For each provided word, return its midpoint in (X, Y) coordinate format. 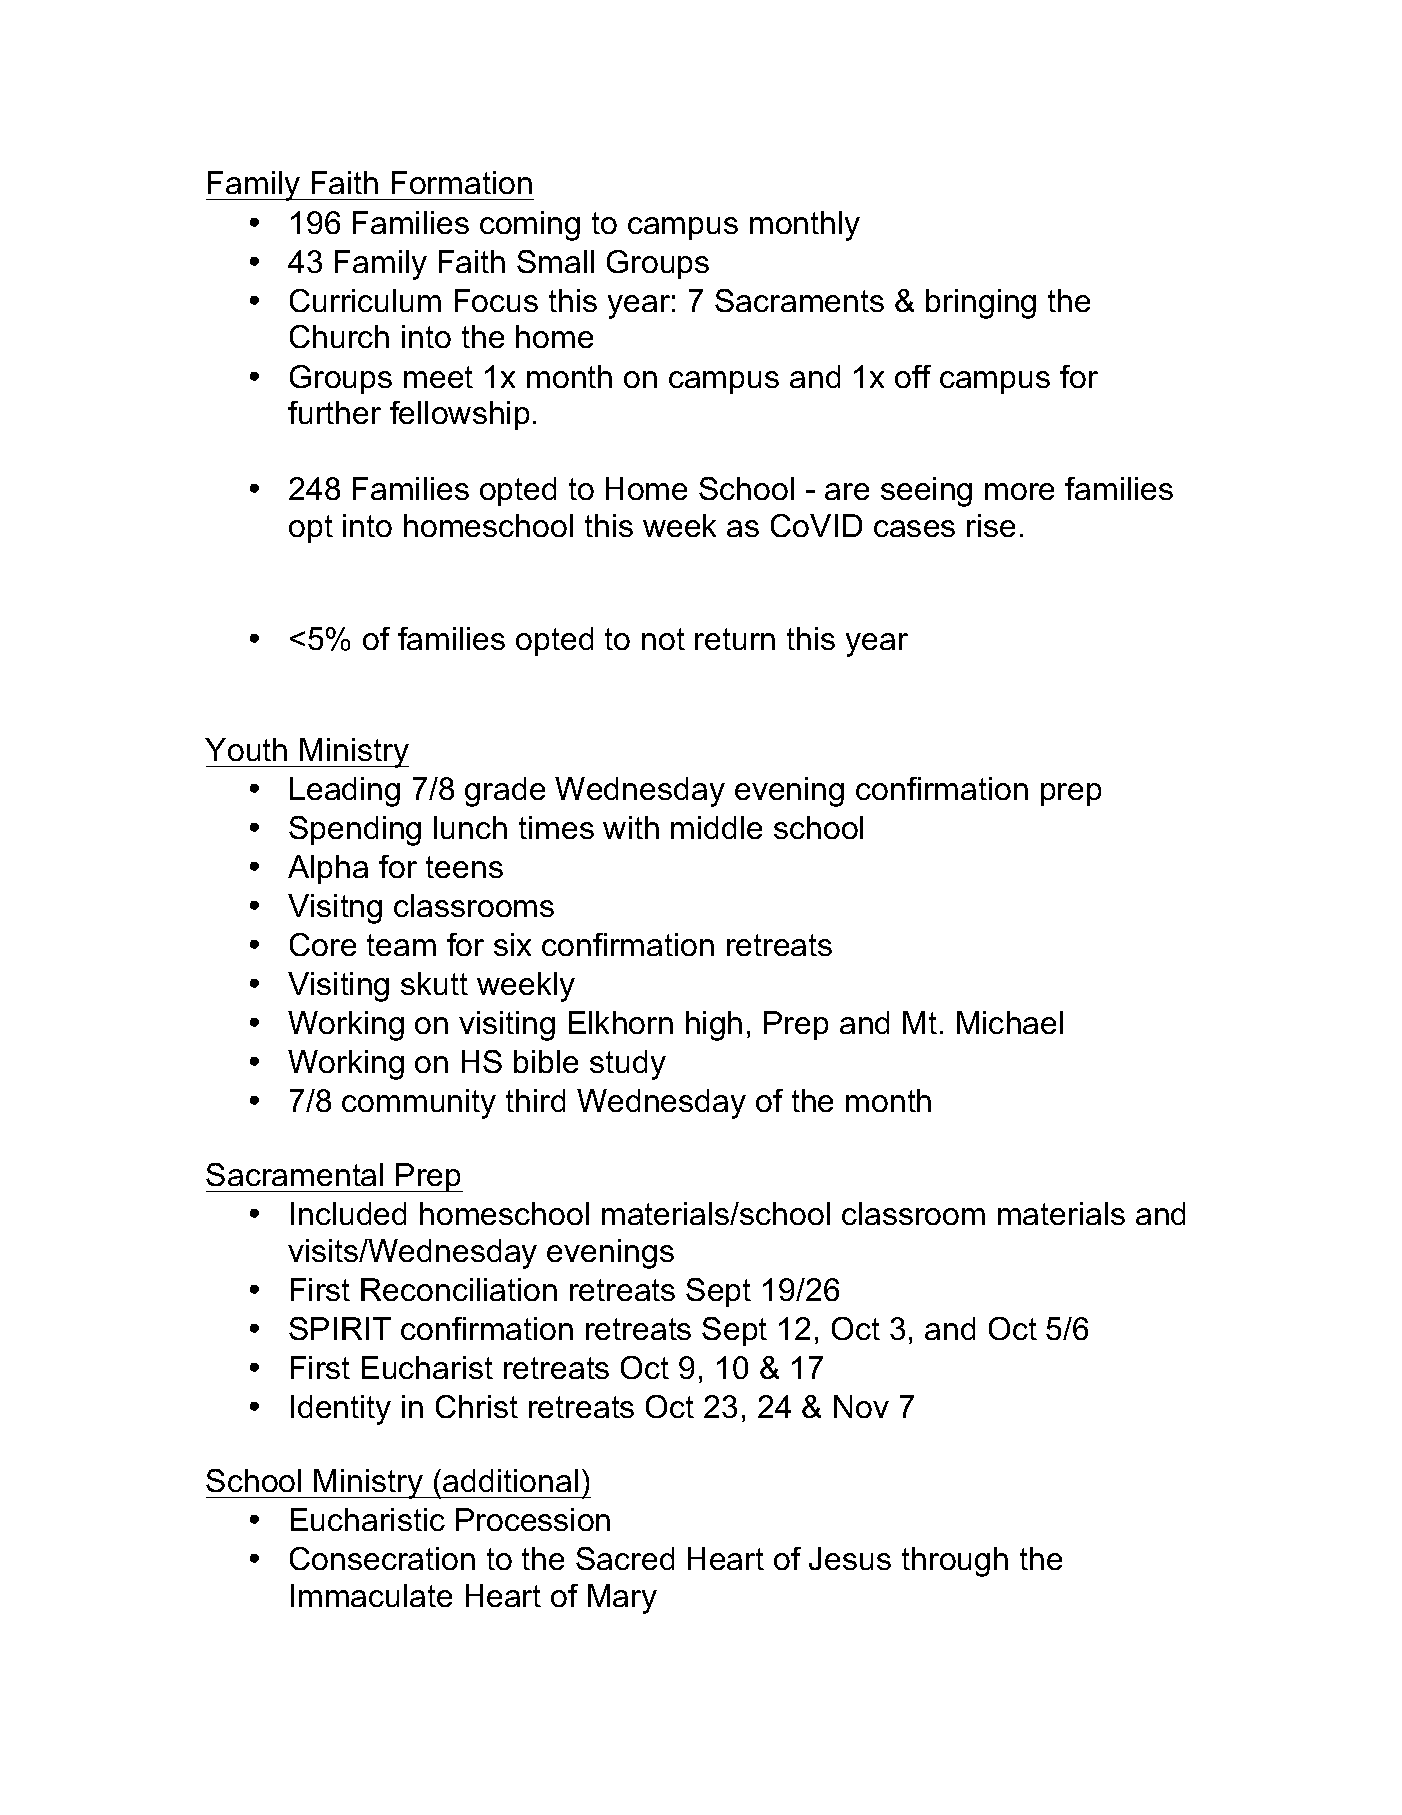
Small (555, 261)
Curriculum (365, 300)
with (631, 827)
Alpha (328, 869)
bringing (981, 304)
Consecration (382, 1558)
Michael (1010, 1022)
